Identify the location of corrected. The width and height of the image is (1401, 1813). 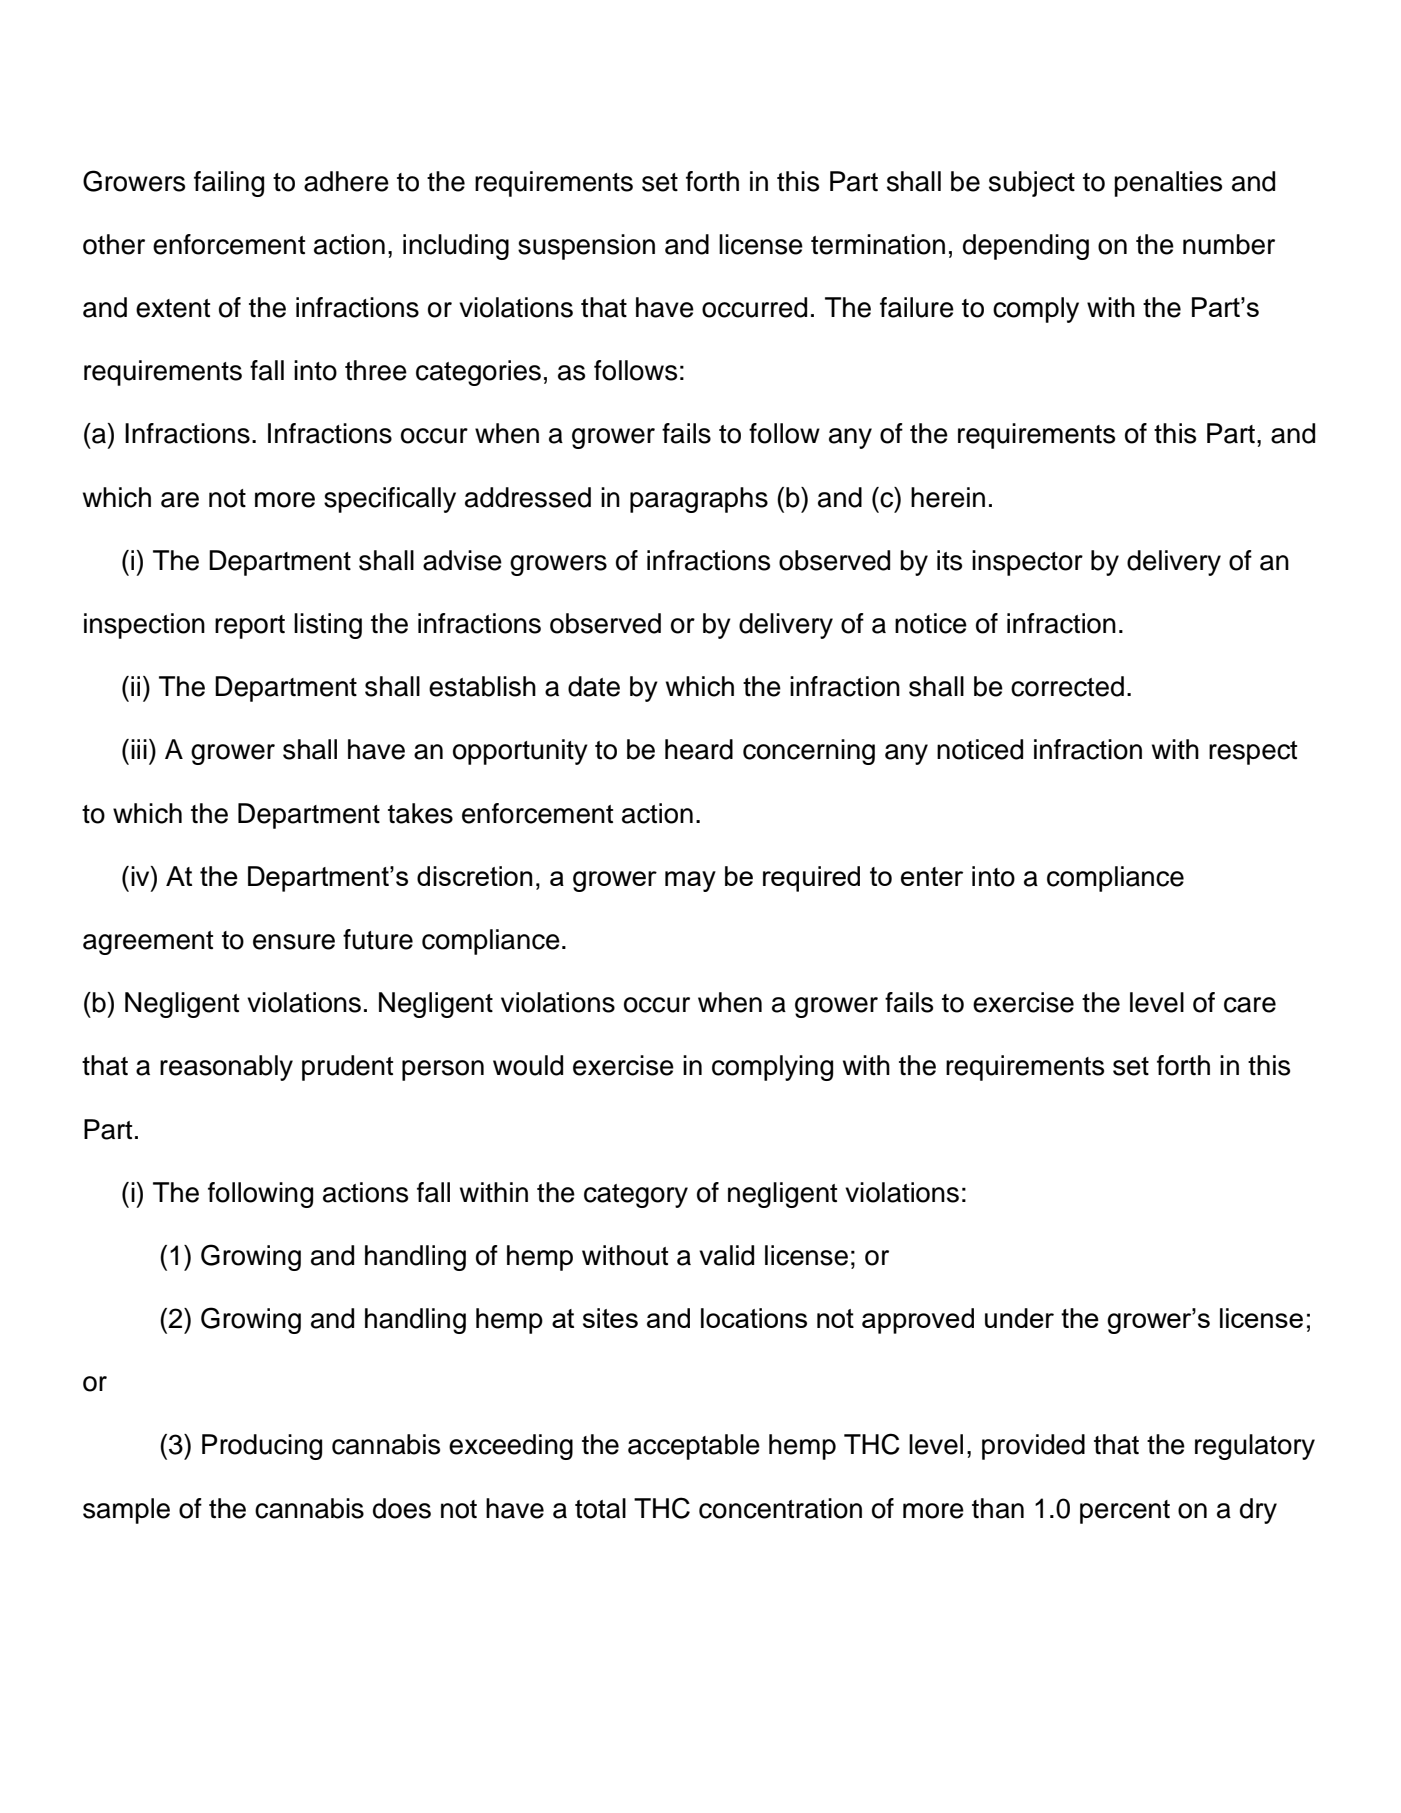
(1067, 686).
